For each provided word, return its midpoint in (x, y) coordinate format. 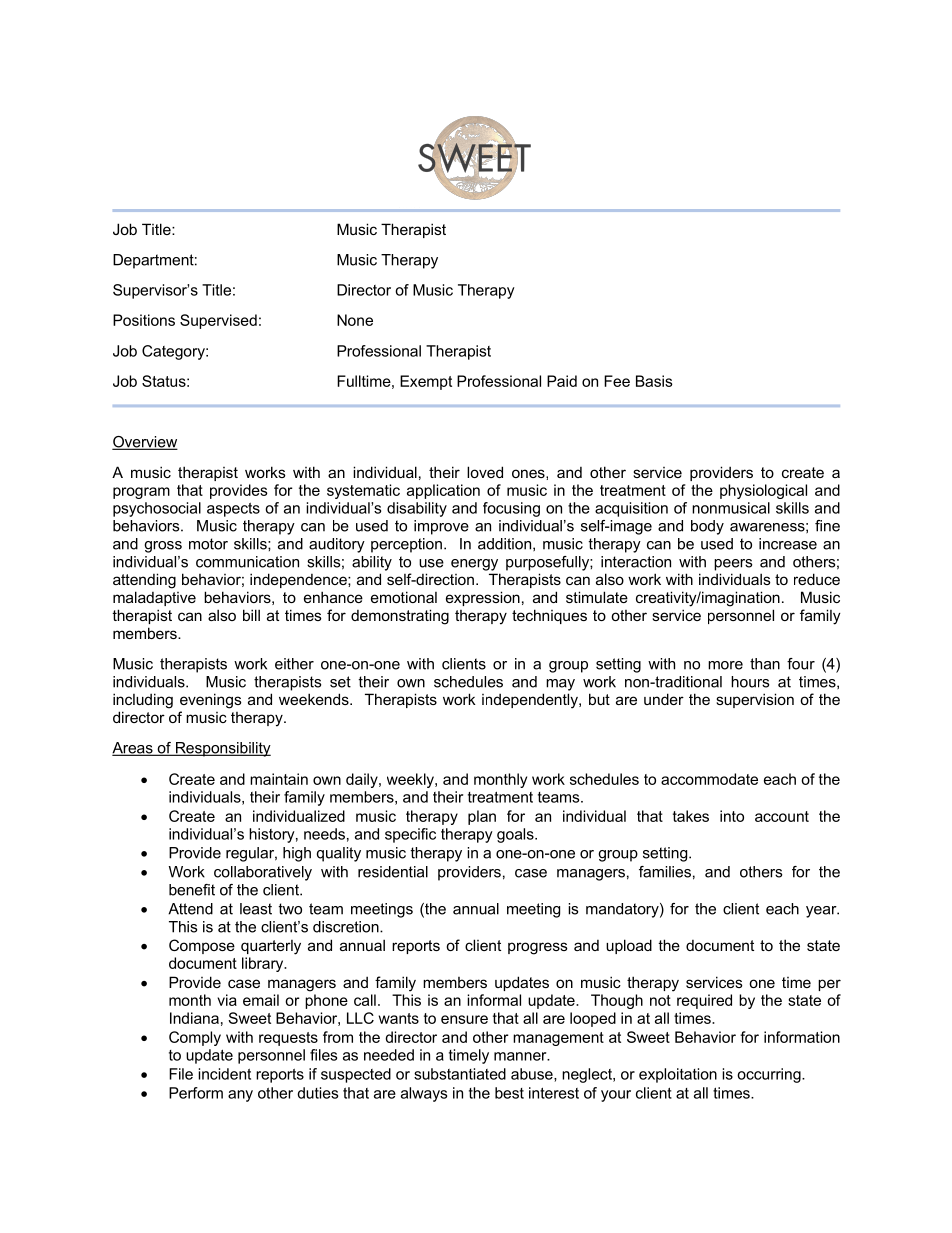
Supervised (218, 321)
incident (224, 1074)
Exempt (426, 382)
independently (531, 701)
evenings (211, 701)
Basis (654, 381)
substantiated (460, 1074)
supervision (755, 700)
